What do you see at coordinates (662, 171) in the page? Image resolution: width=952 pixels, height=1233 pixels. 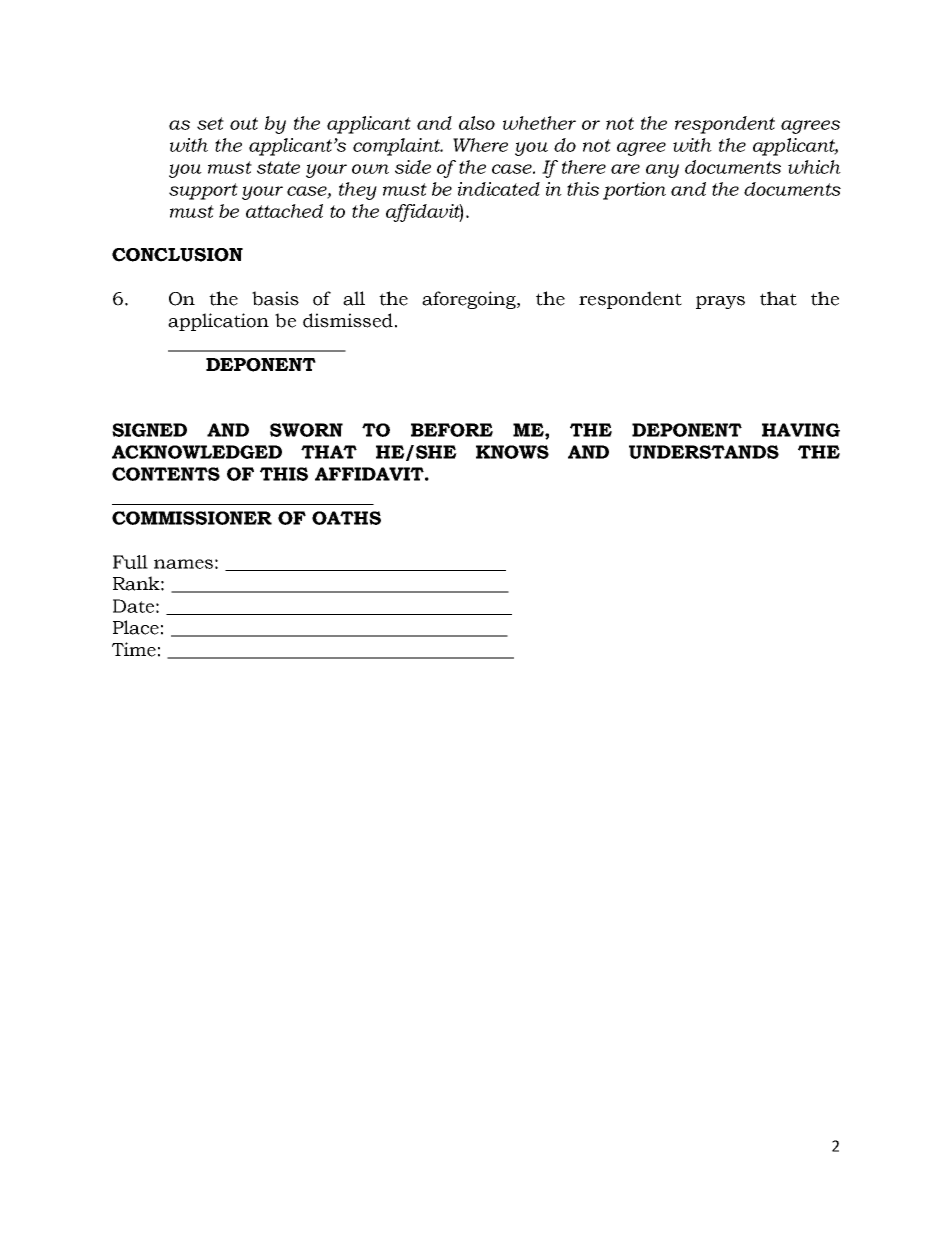 I see `any` at bounding box center [662, 171].
